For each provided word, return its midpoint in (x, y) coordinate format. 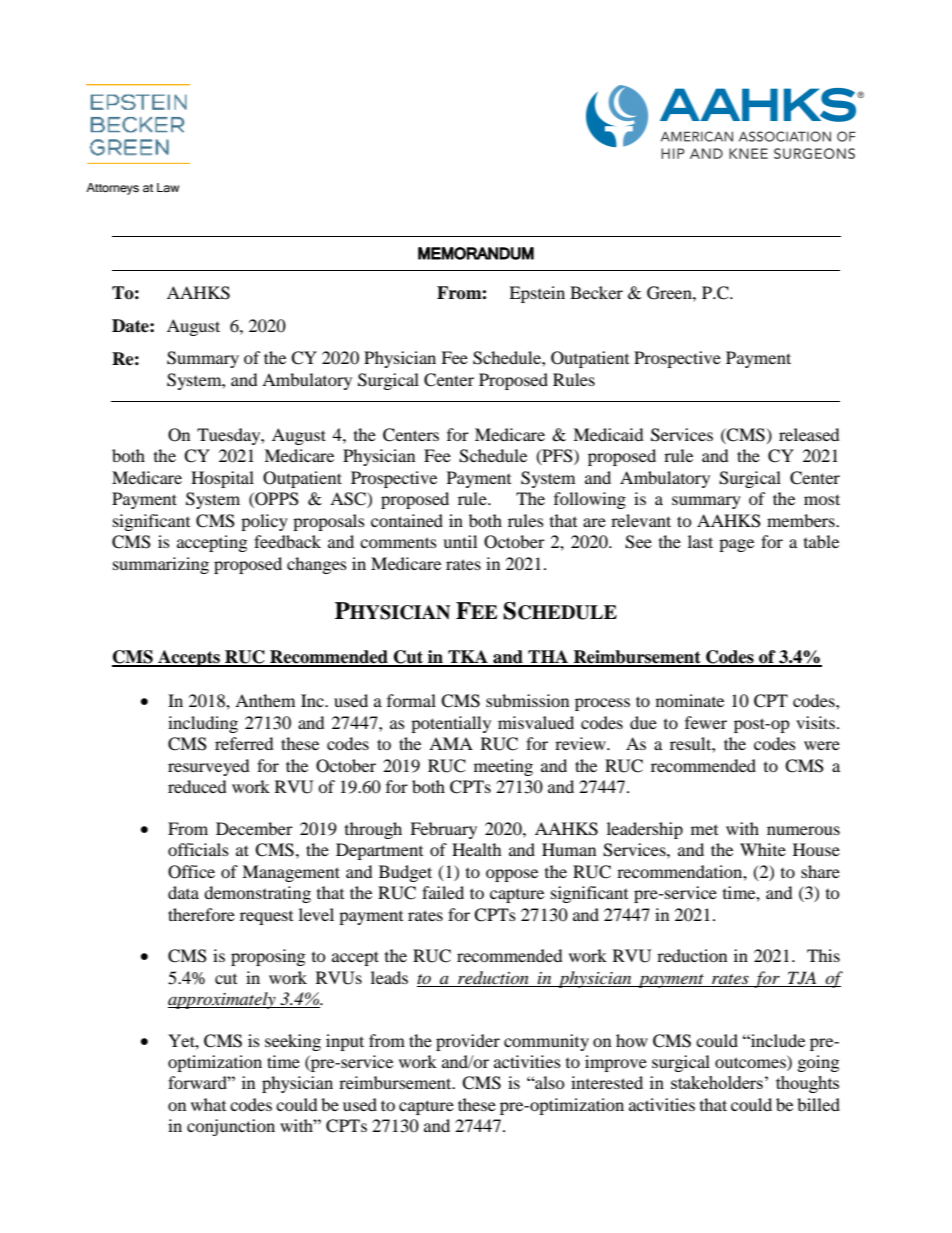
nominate (690, 700)
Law (168, 187)
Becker (596, 292)
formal (411, 700)
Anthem (265, 700)
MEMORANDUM (476, 253)
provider (468, 1042)
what (208, 1104)
